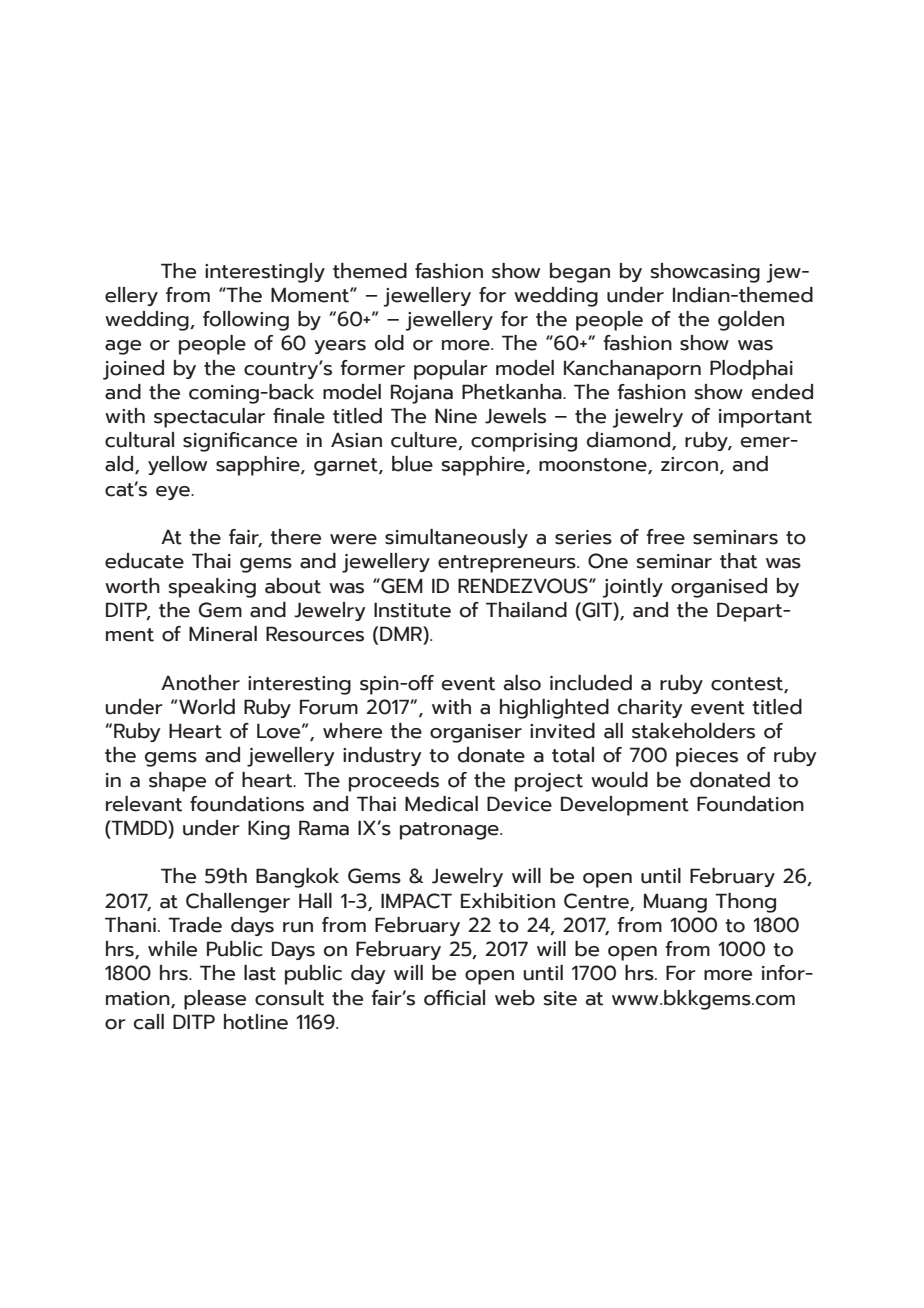  Describe the element at coordinates (580, 273) in the image. I see `began` at that location.
